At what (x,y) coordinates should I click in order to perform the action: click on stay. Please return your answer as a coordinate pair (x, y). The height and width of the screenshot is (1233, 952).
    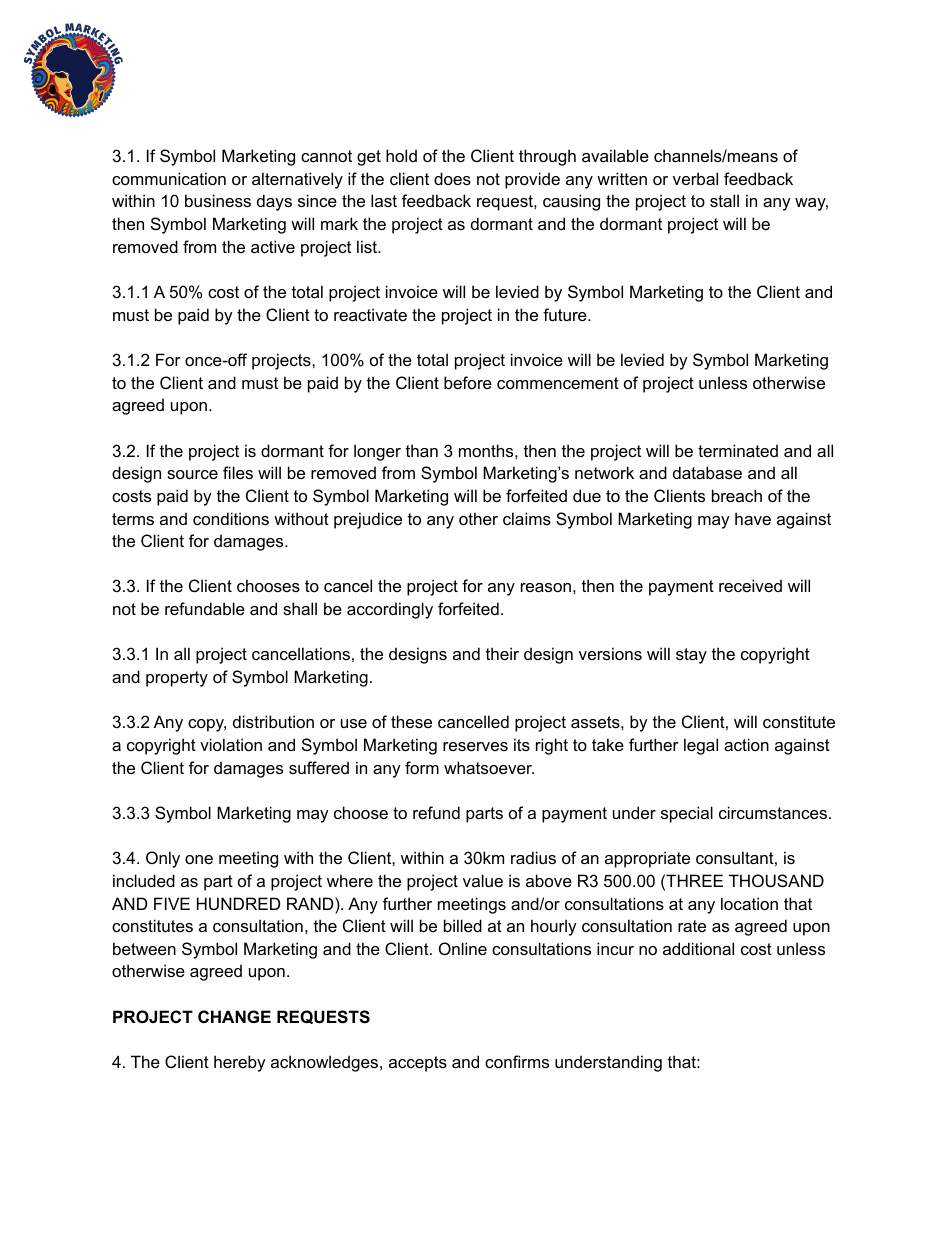
    Looking at the image, I should click on (691, 656).
